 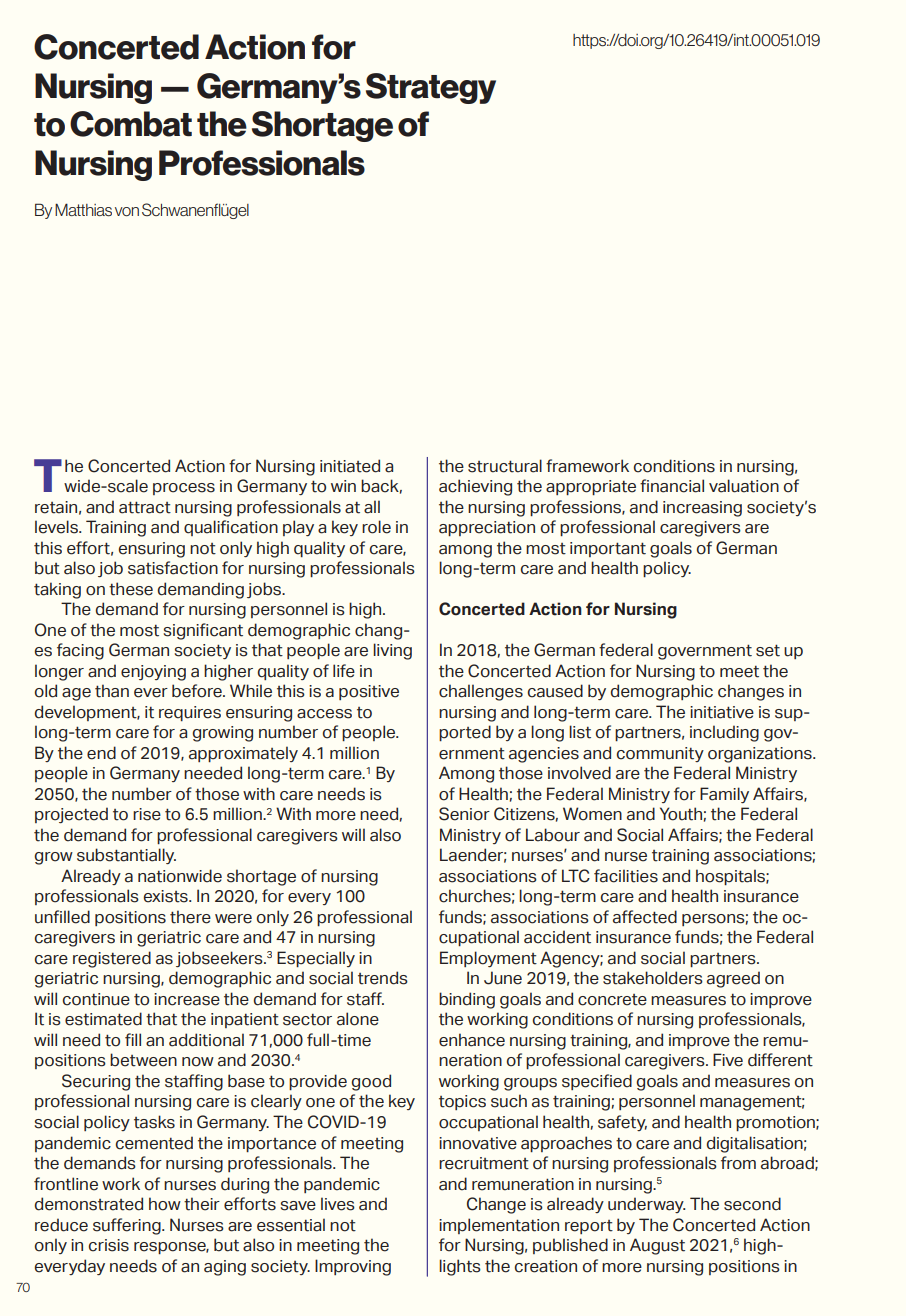 I want to click on these, so click(x=131, y=589).
